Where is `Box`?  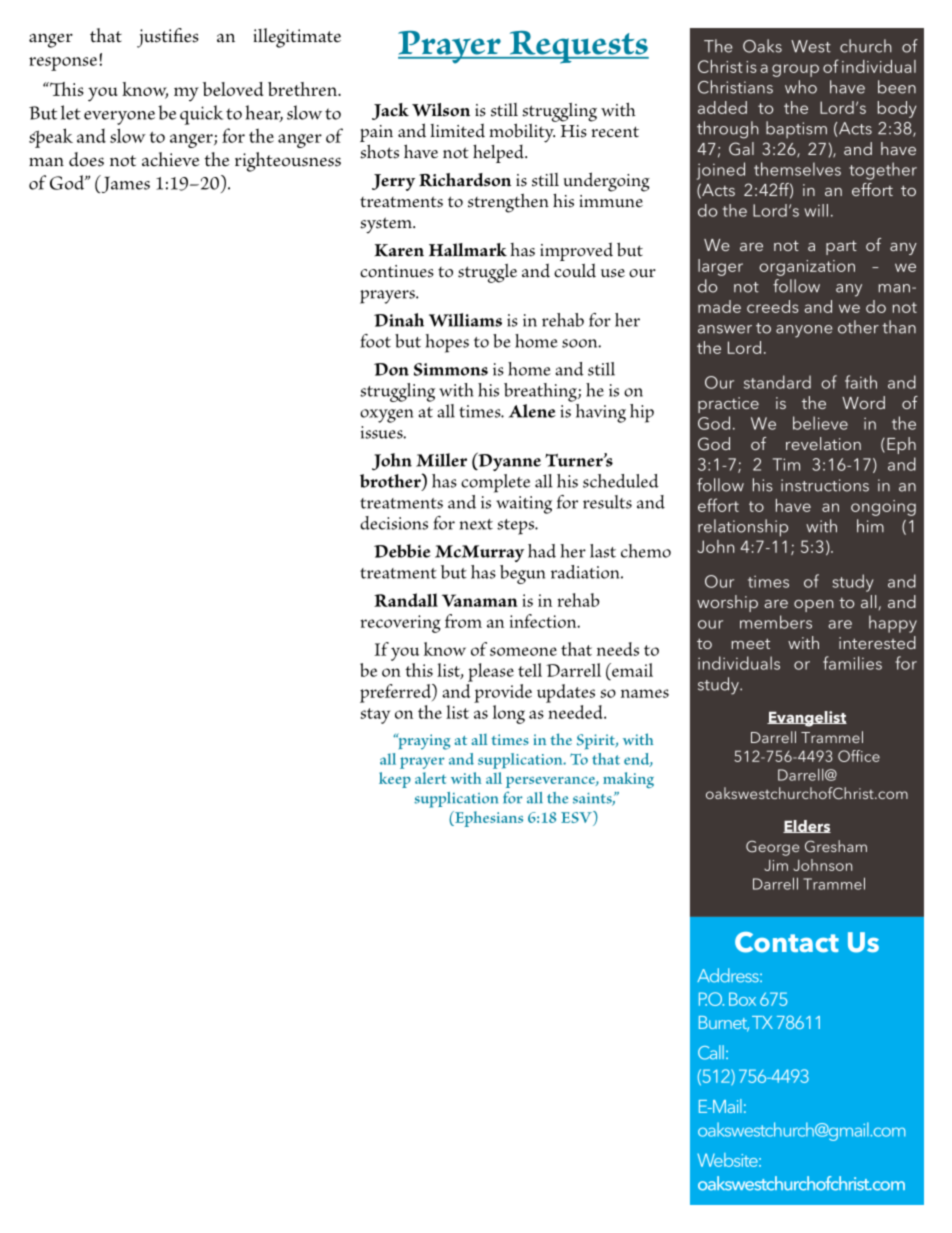
Box is located at coordinates (742, 999).
